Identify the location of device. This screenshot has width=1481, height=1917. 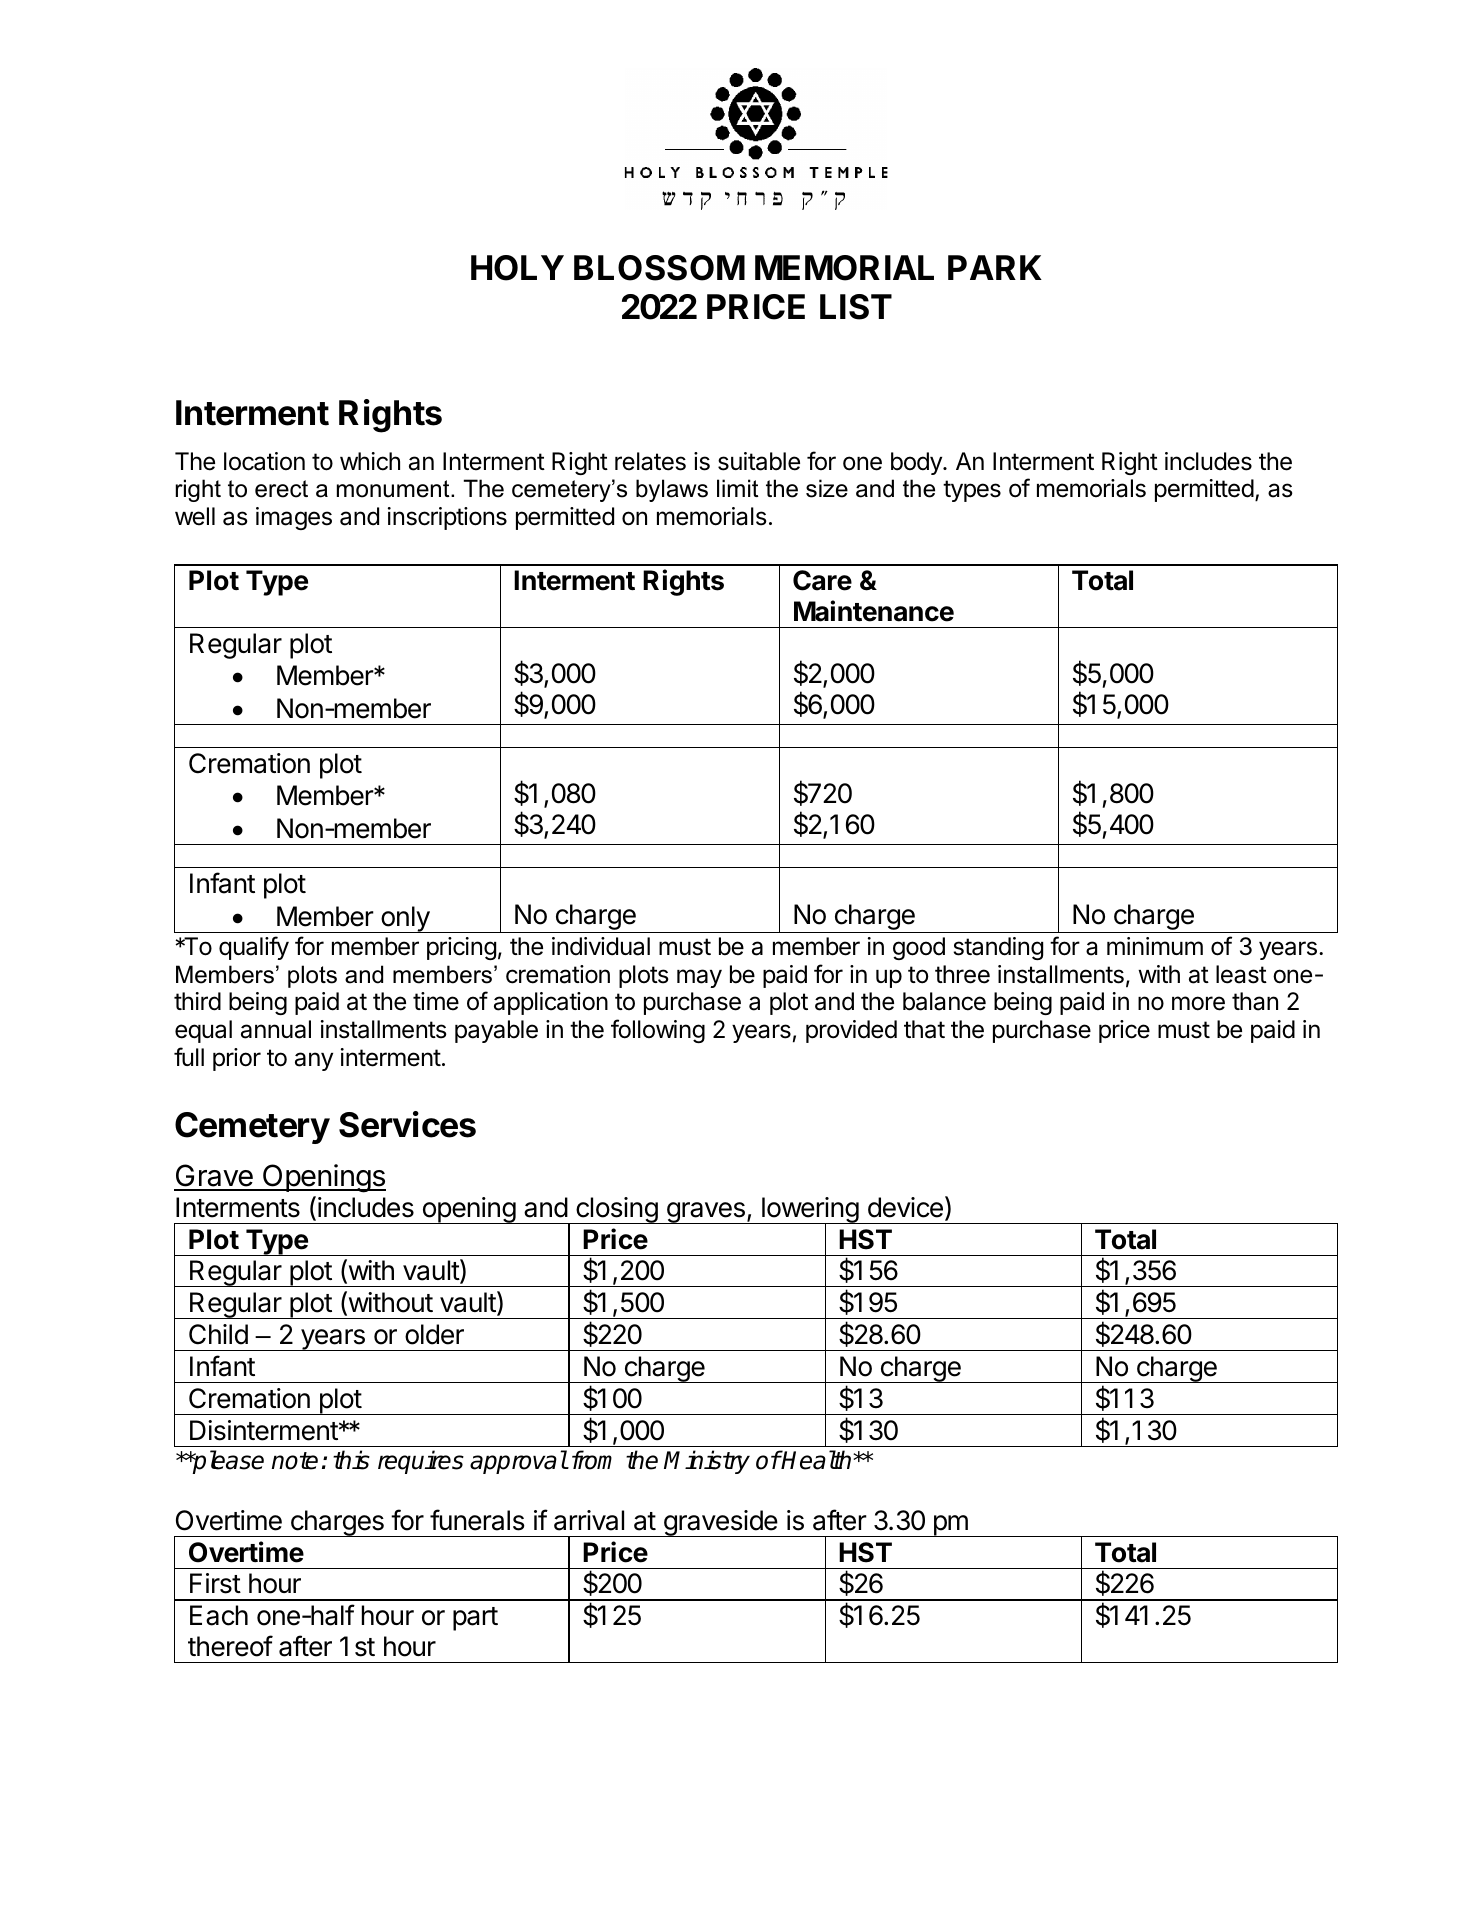
(905, 1207).
